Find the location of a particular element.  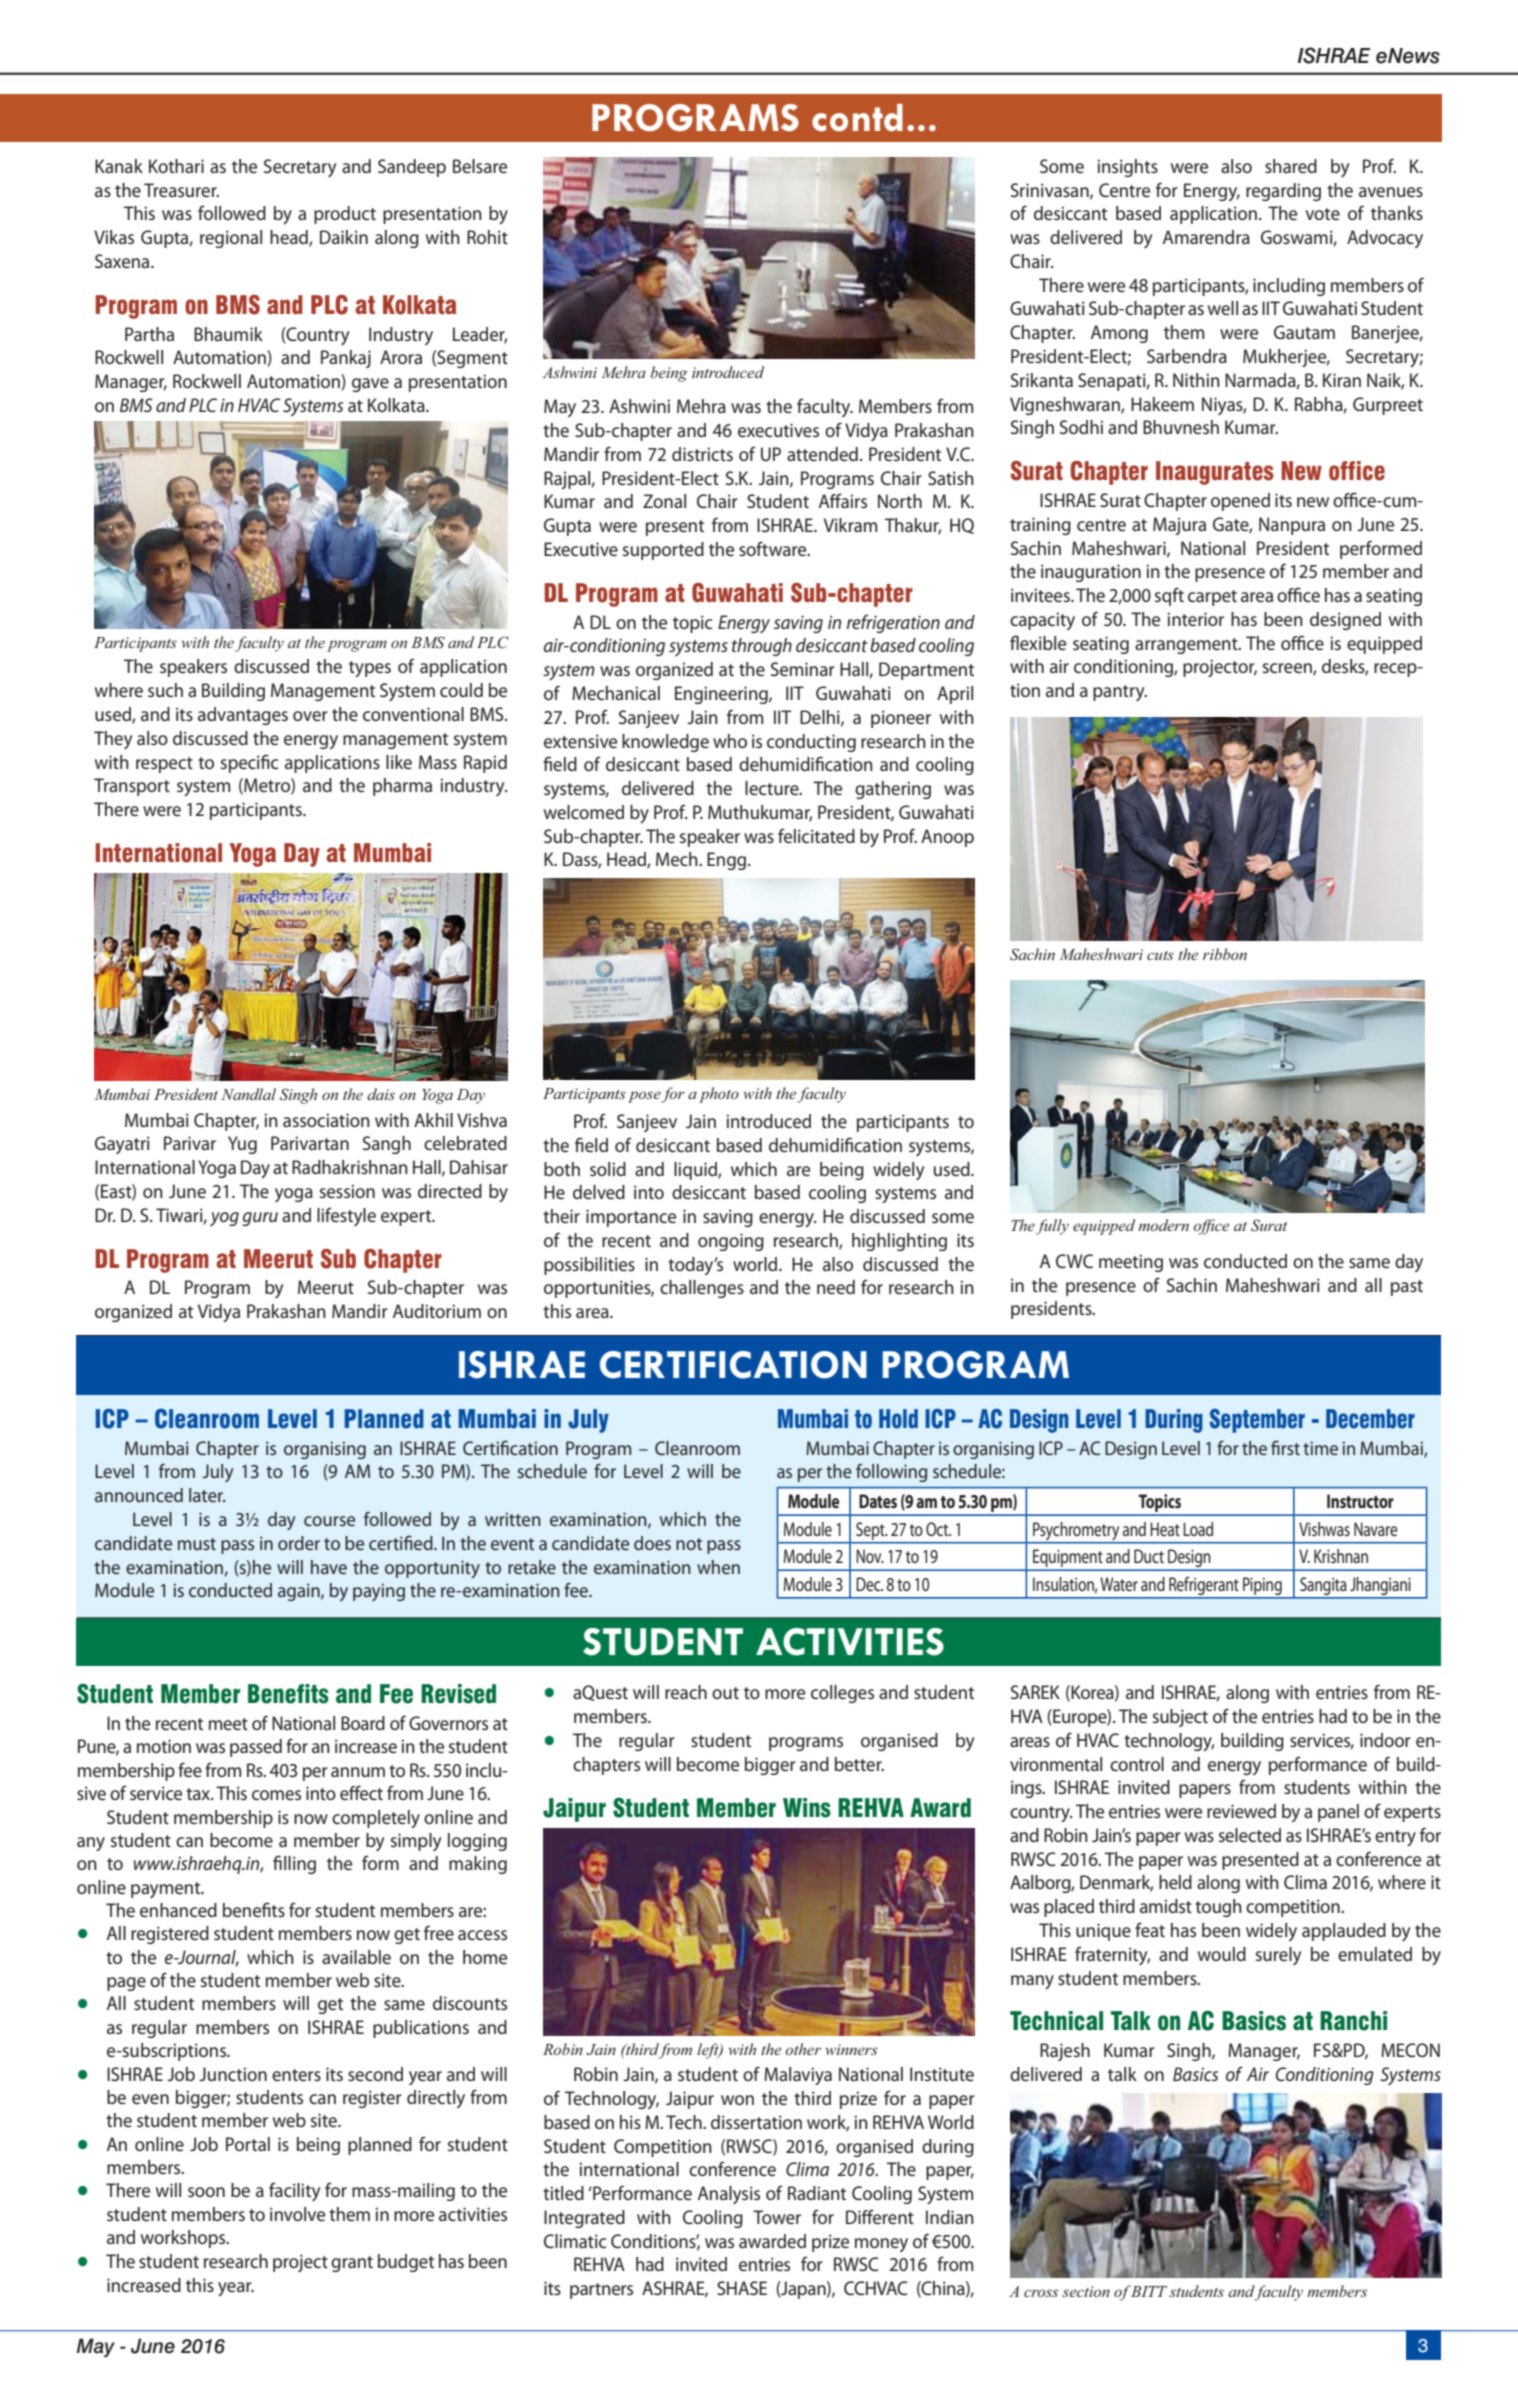

guru is located at coordinates (260, 1219).
